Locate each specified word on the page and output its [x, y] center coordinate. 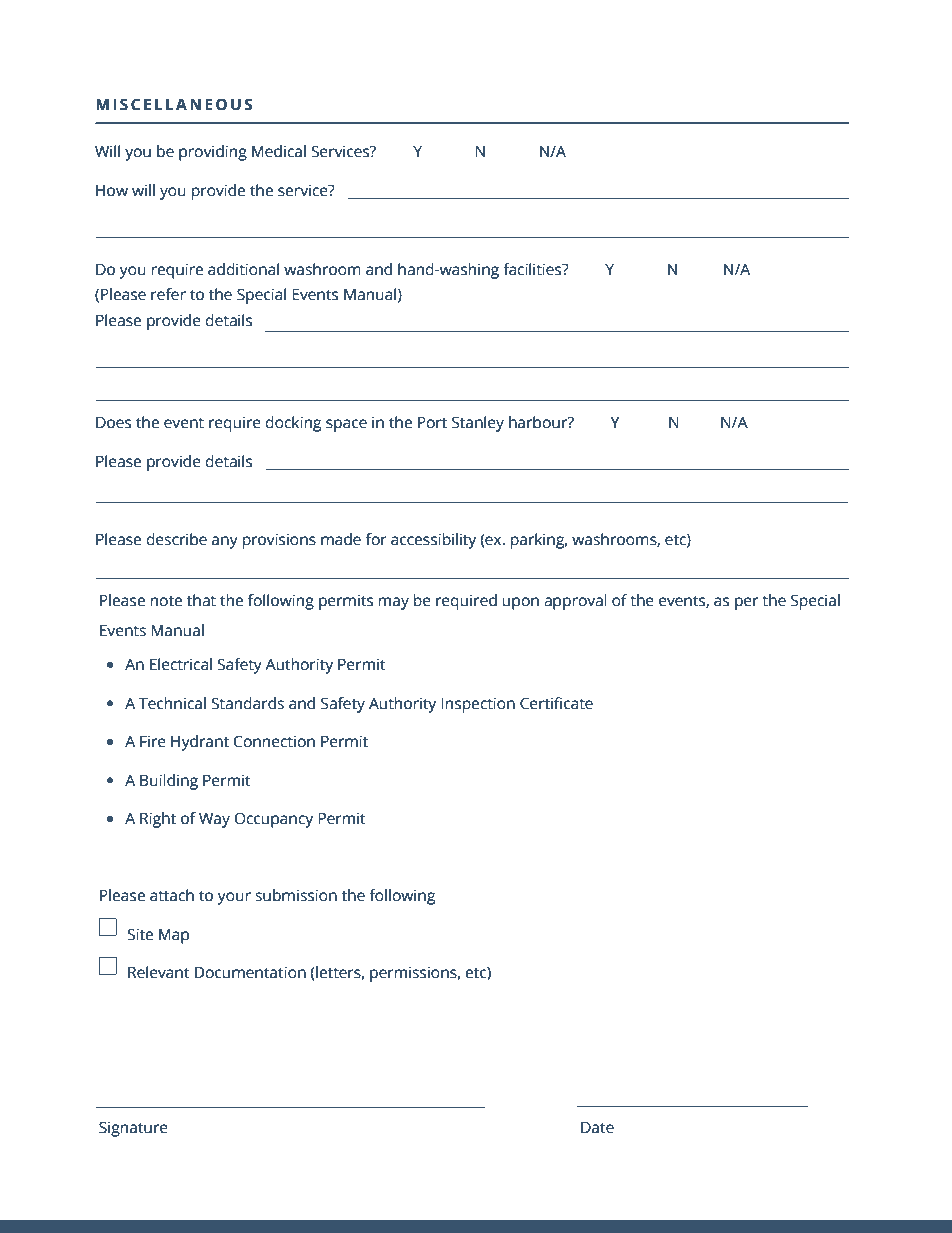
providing [213, 153]
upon [520, 603]
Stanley [478, 424]
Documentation [250, 972]
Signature [133, 1129]
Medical [279, 151]
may [394, 603]
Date [597, 1127]
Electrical [181, 664]
